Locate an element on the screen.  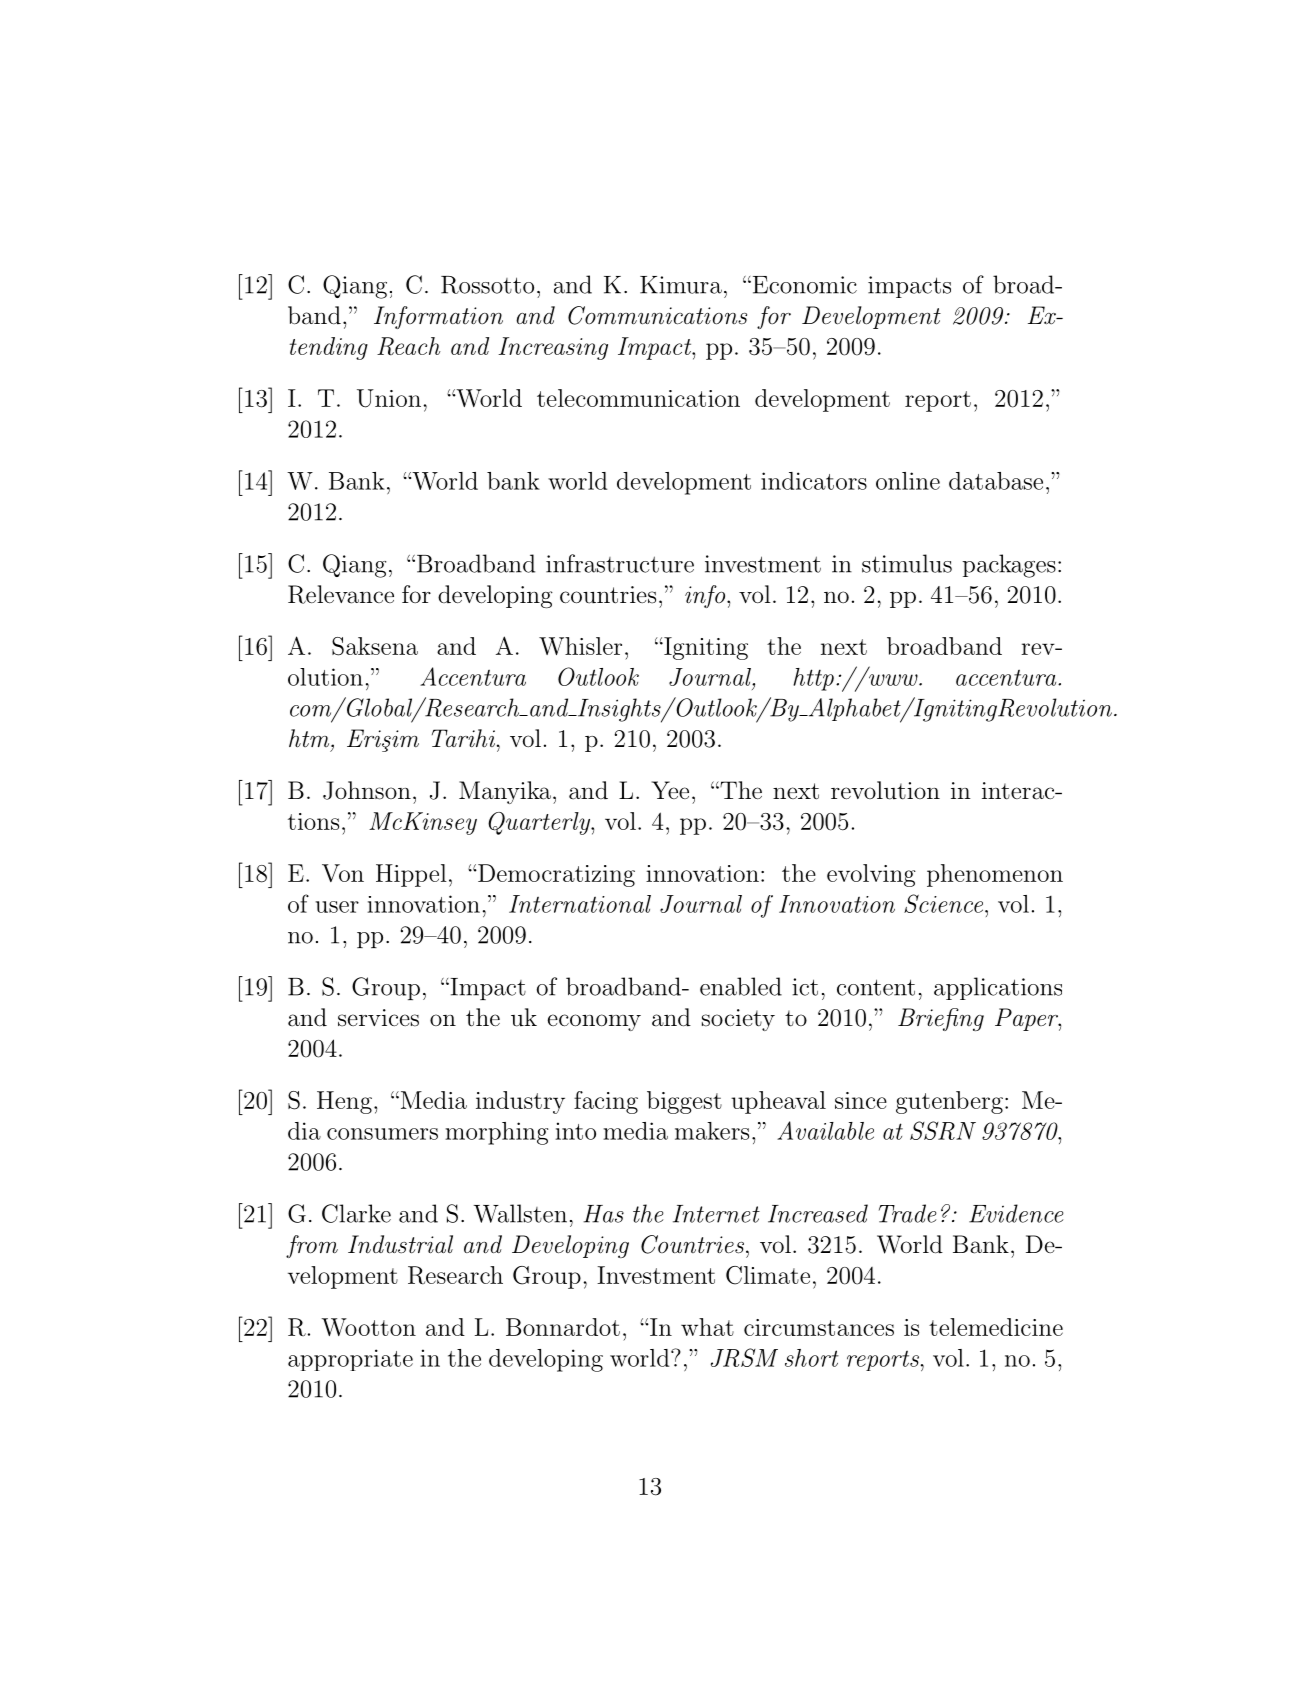
Briefing is located at coordinates (941, 1019).
